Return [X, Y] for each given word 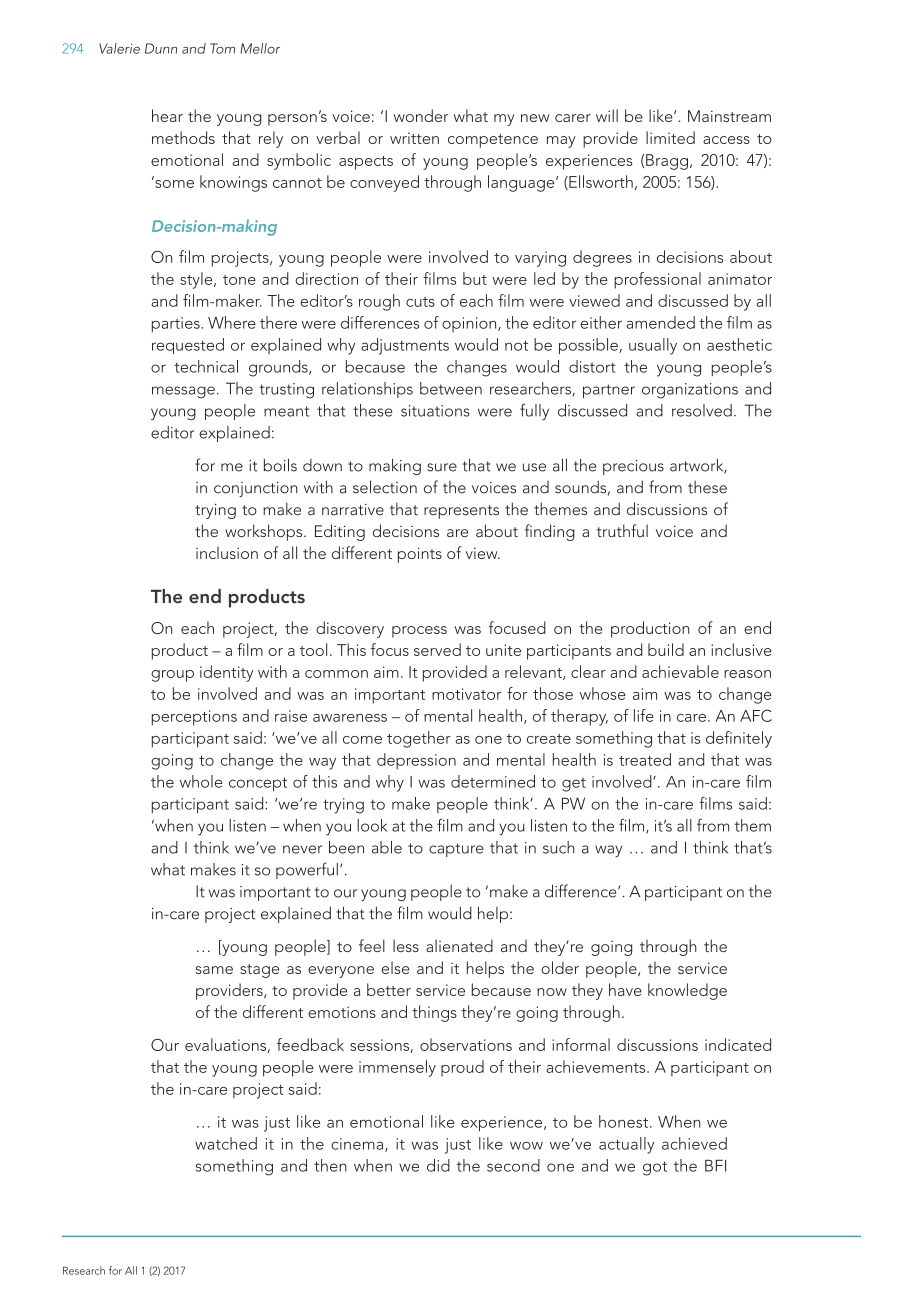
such [558, 847]
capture [456, 850]
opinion [470, 324]
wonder [421, 115]
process [419, 632]
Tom [222, 48]
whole [201, 781]
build [666, 649]
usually [653, 346]
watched [226, 1143]
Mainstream [729, 116]
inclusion [227, 552]
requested [188, 346]
